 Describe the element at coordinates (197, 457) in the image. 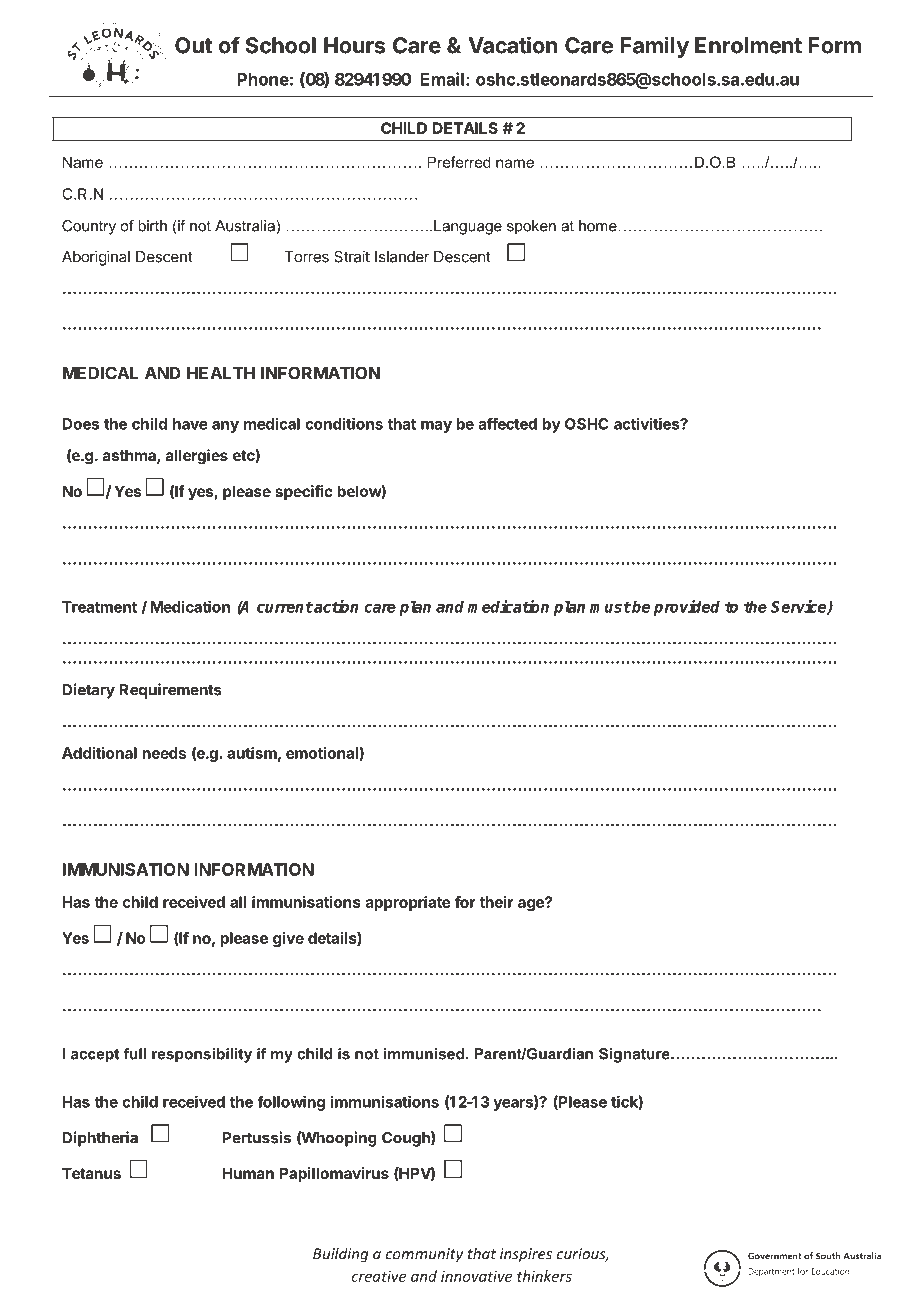

I see `allergies` at that location.
